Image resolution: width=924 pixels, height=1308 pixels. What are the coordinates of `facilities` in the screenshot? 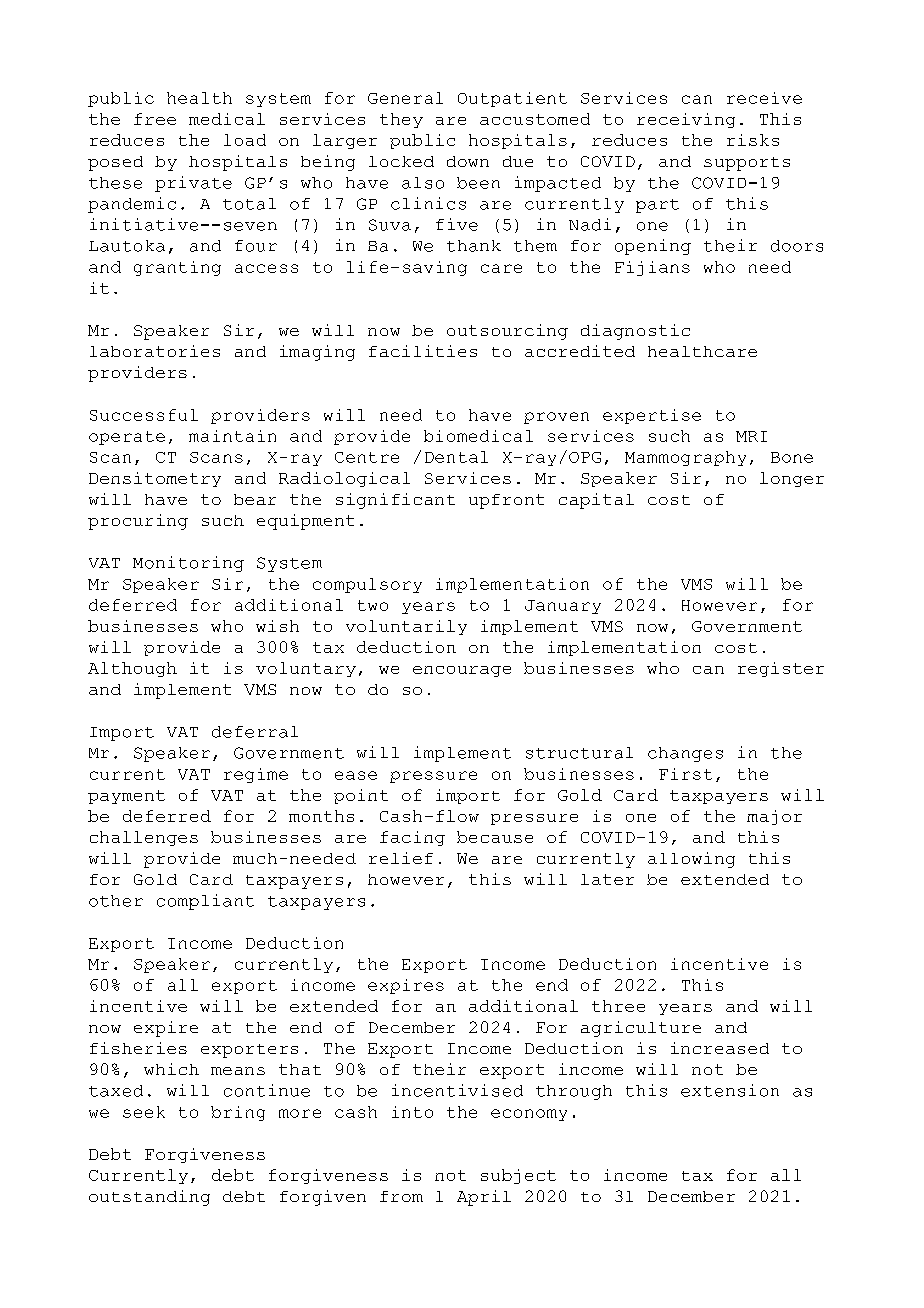 It's located at (423, 351).
